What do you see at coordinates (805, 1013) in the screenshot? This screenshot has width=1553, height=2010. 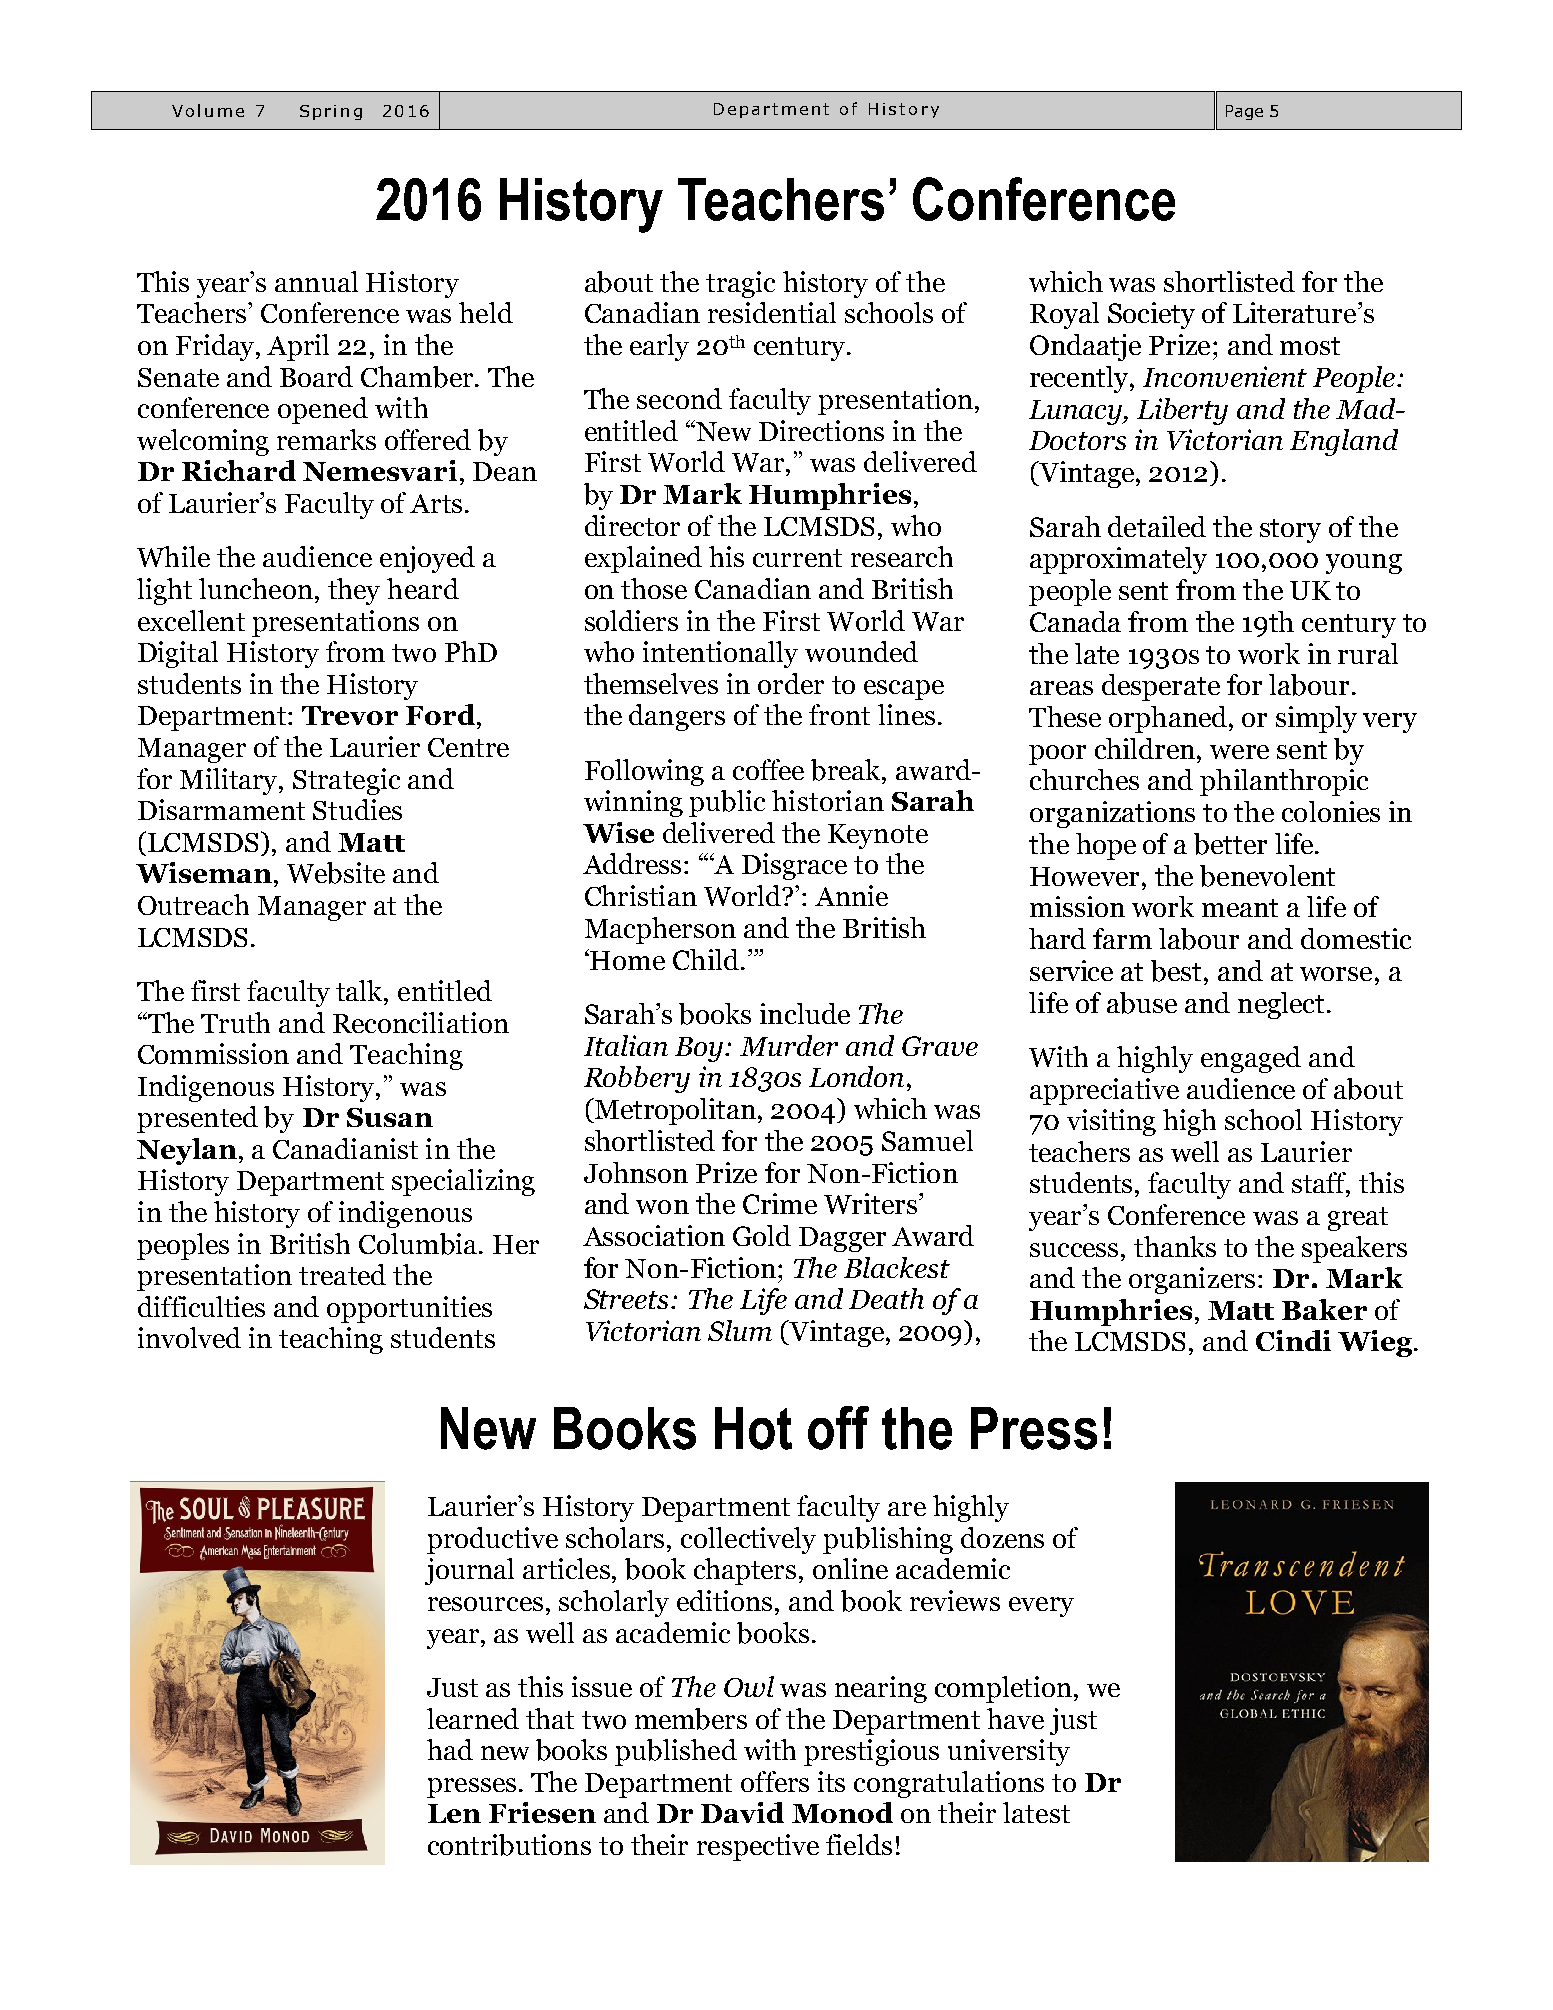 I see `include` at bounding box center [805, 1013].
